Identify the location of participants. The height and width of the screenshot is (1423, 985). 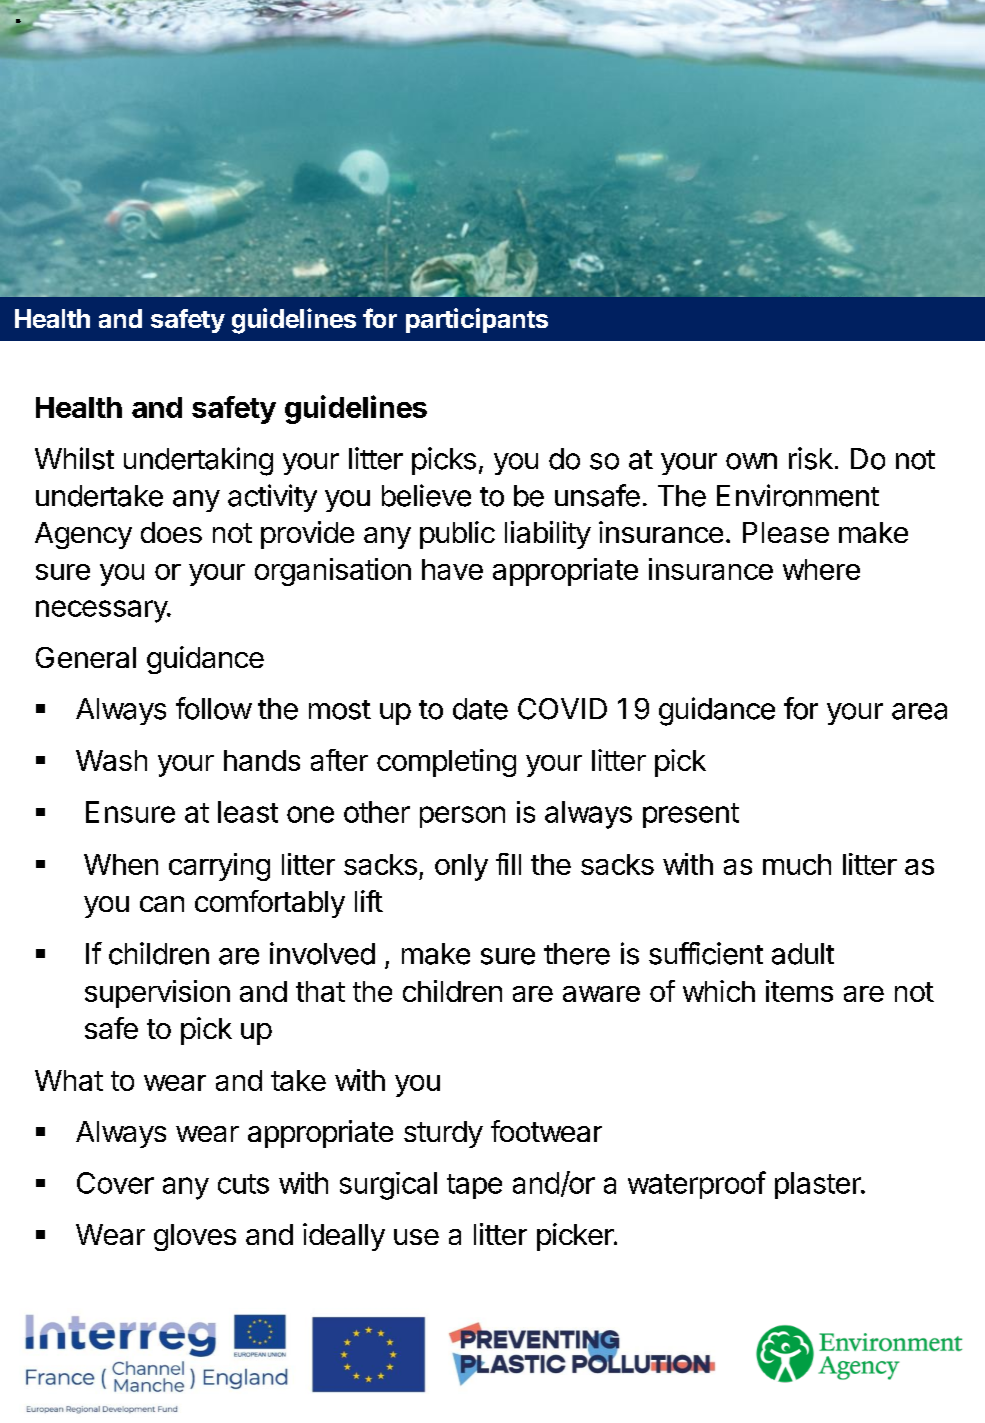
(477, 320).
